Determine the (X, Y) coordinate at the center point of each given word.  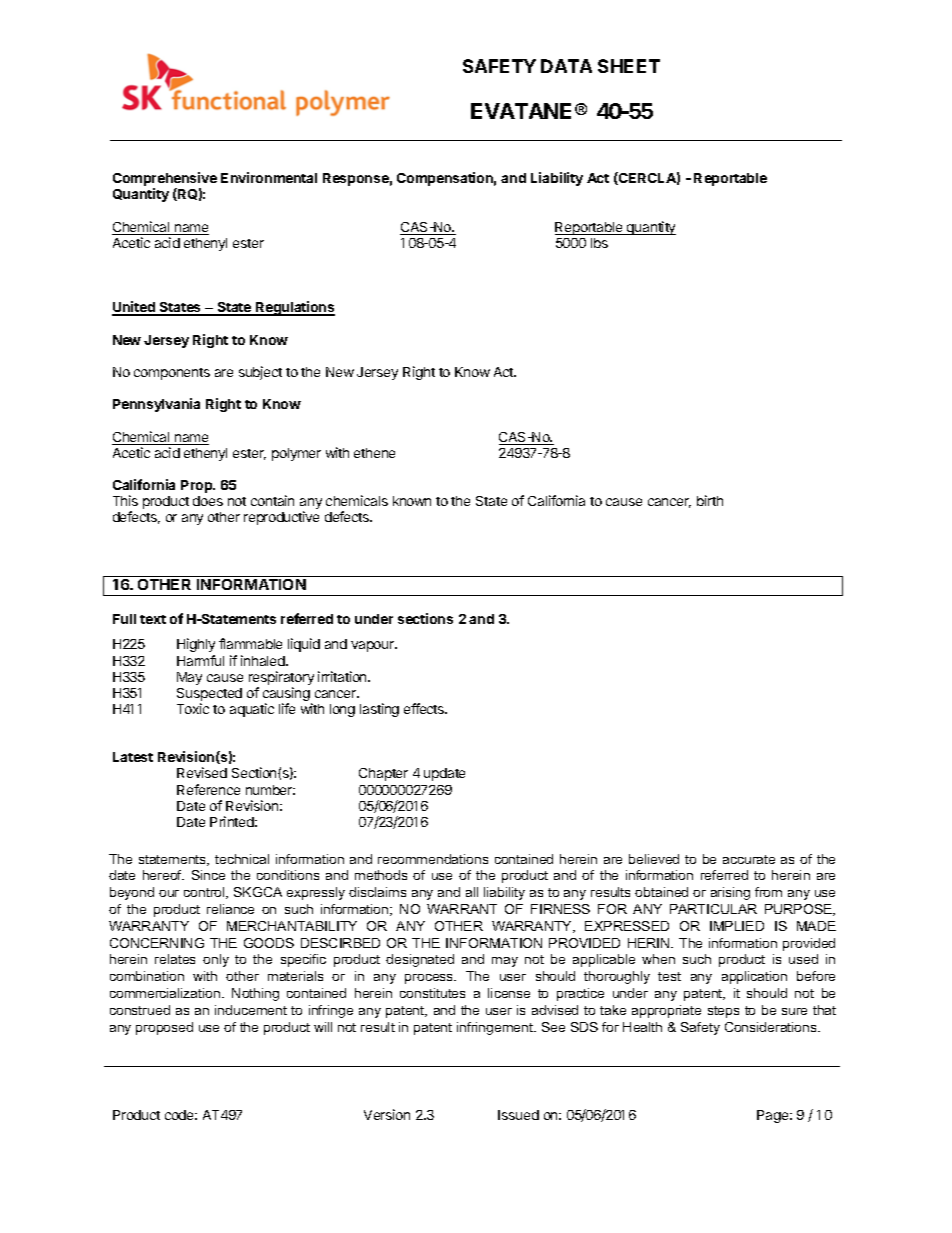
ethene (374, 453)
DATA (566, 66)
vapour (374, 646)
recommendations (433, 859)
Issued (518, 1115)
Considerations (772, 1027)
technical (242, 859)
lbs (599, 243)
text (153, 619)
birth (710, 500)
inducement (251, 1010)
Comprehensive (165, 180)
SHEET (629, 66)
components (172, 374)
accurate (749, 859)
